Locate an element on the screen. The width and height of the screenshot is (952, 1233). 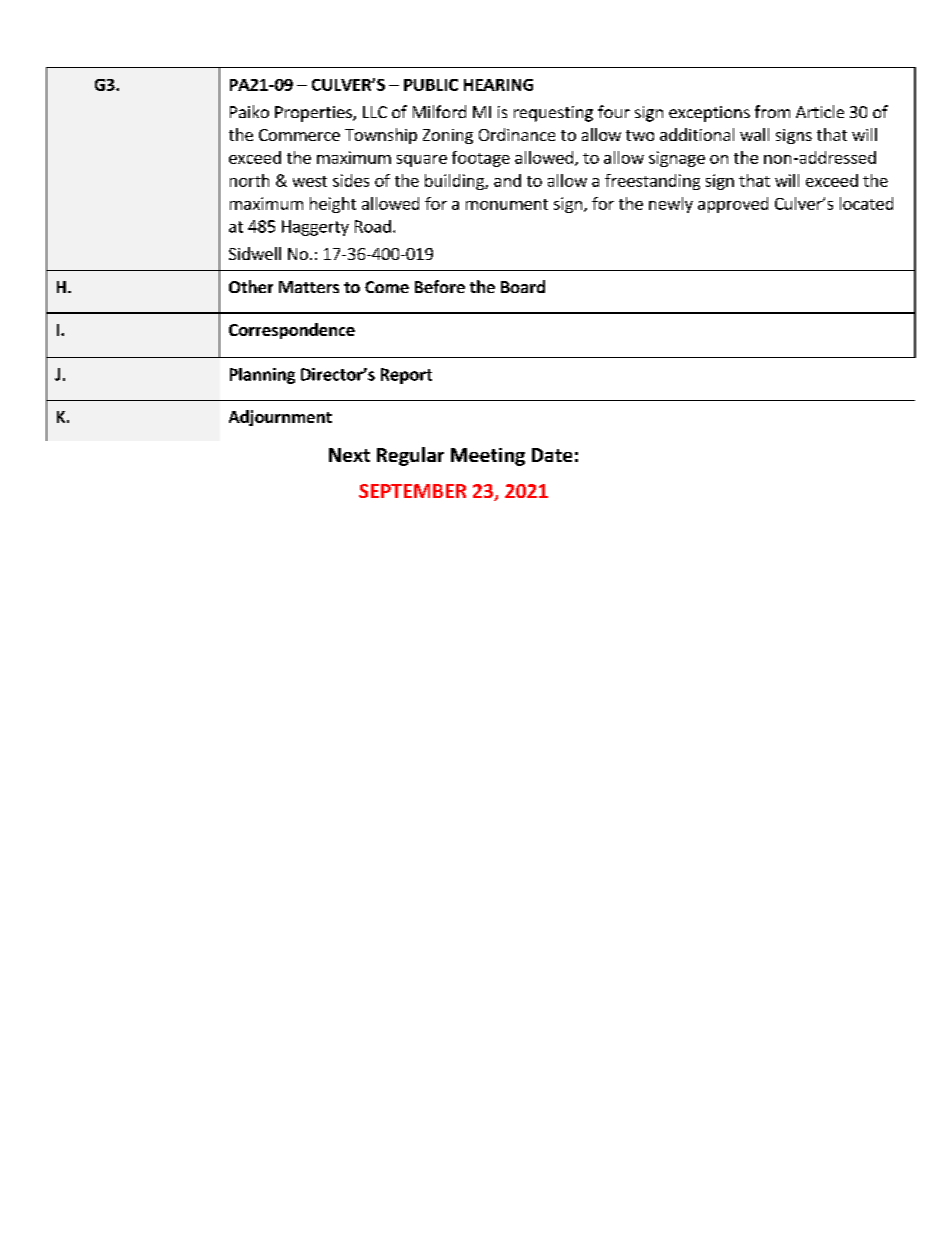
located is located at coordinates (866, 203).
